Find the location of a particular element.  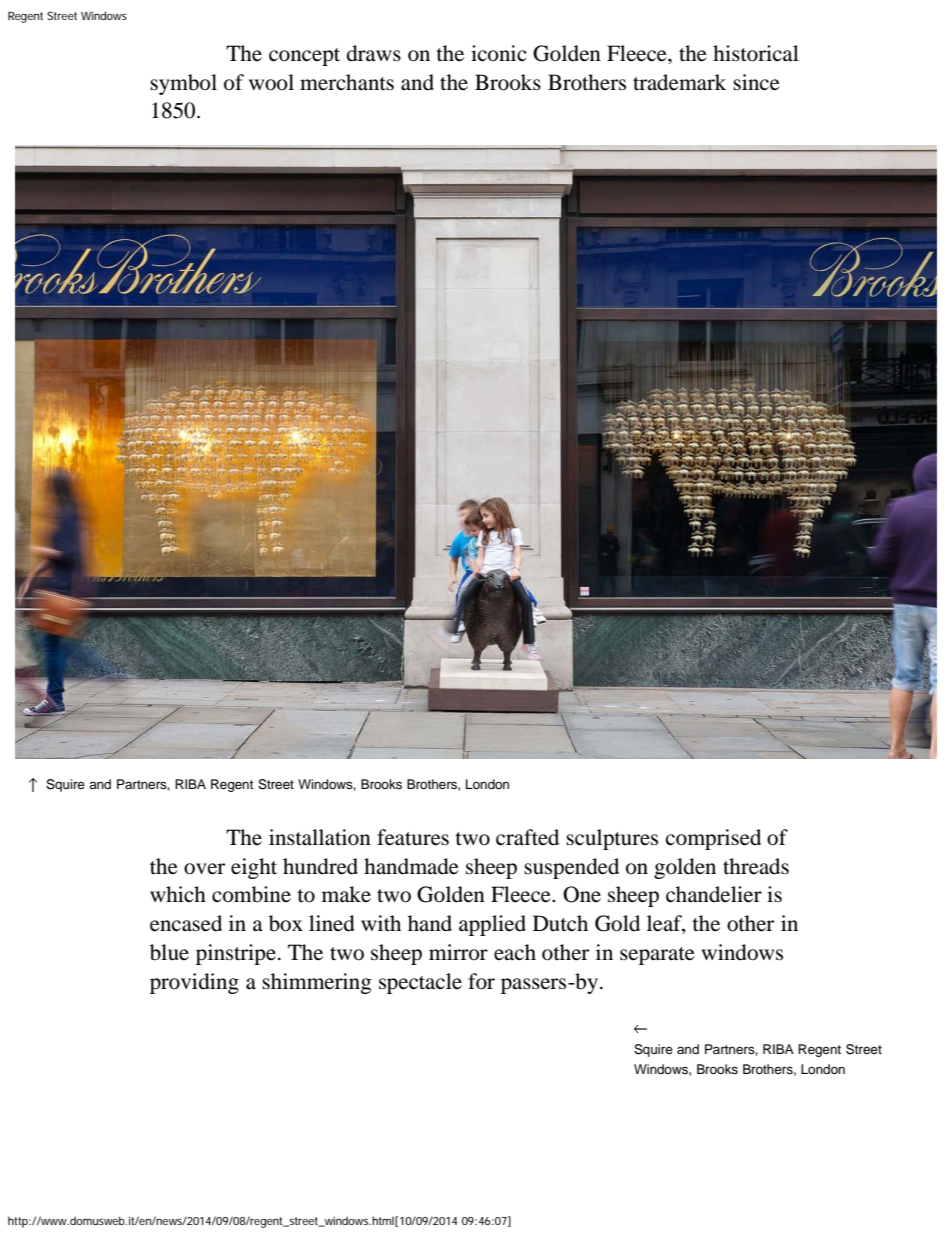

pinstripe is located at coordinates (236, 954).
